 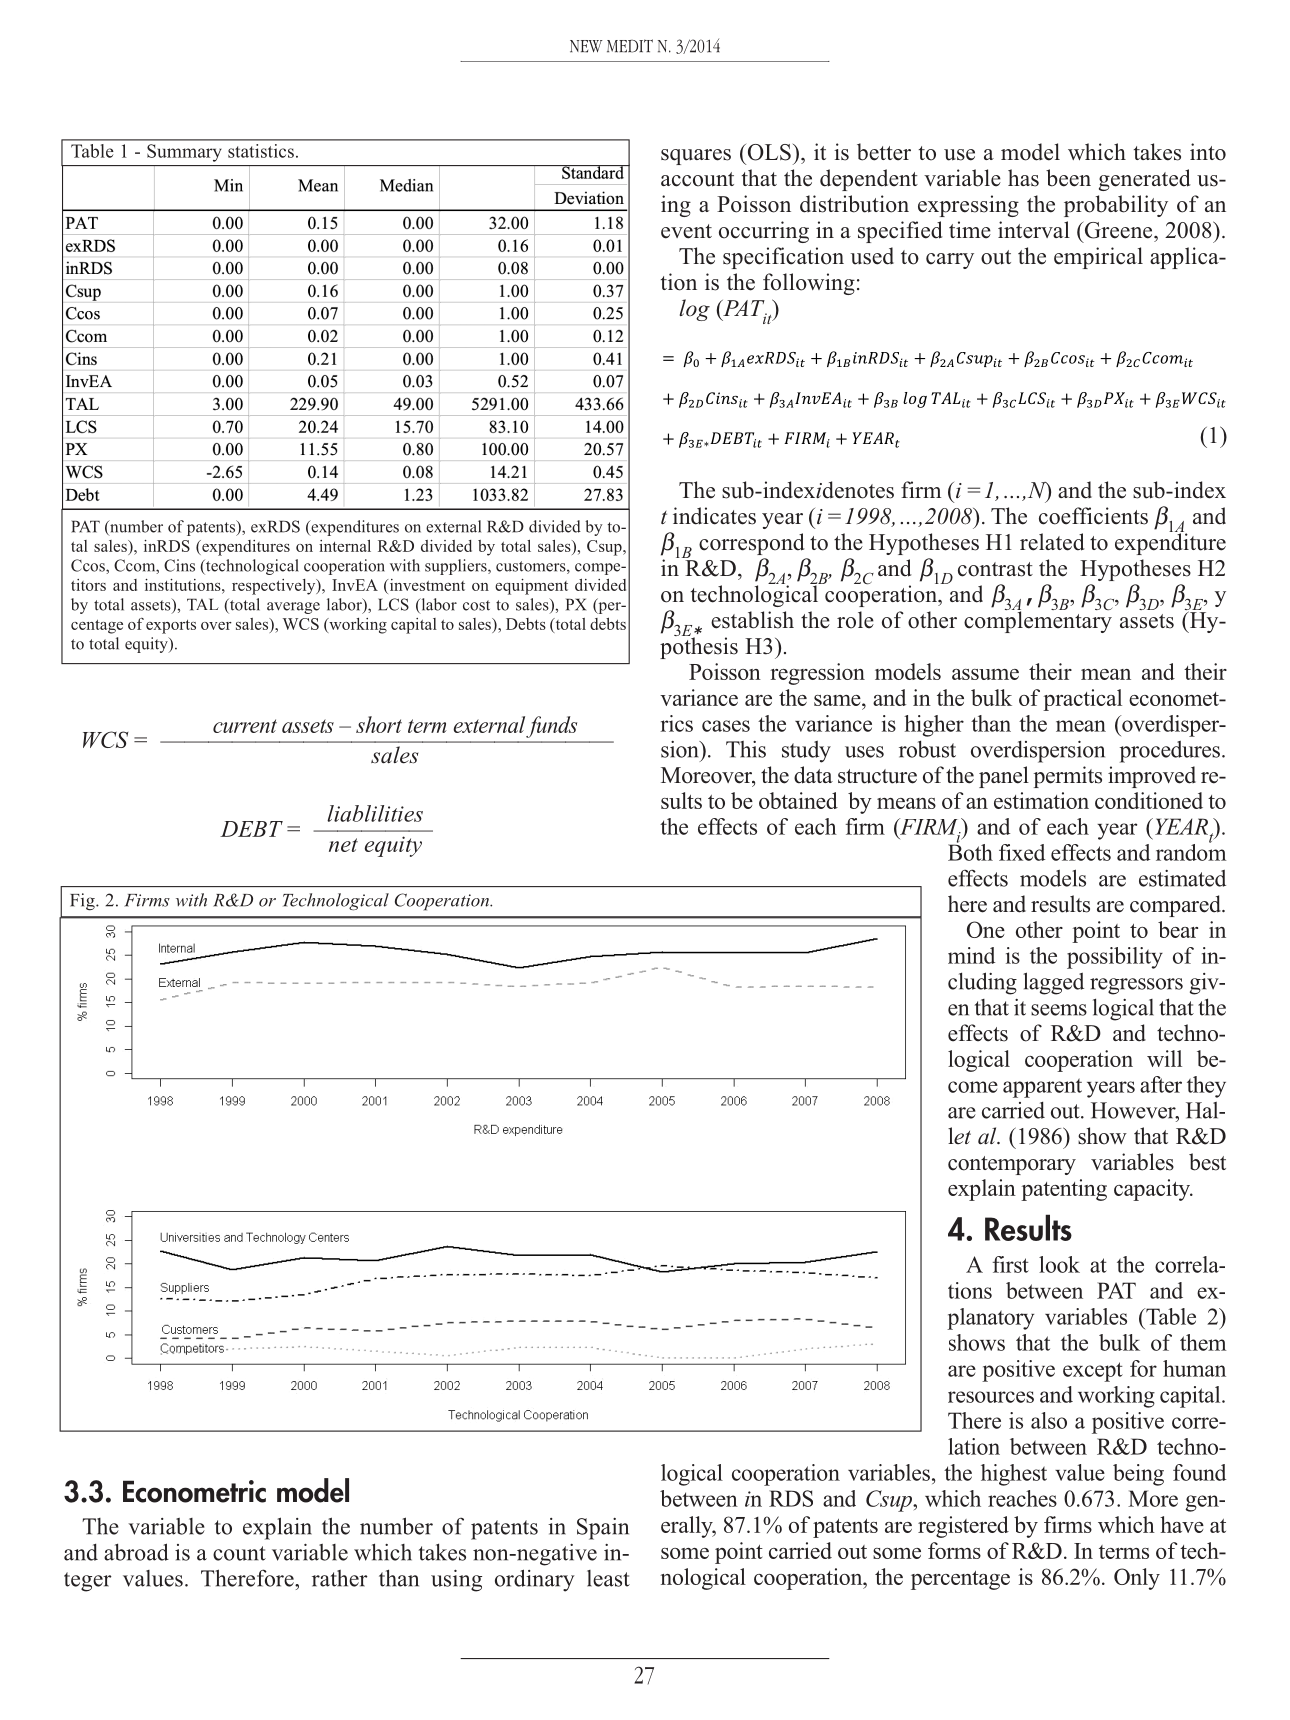 What do you see at coordinates (971, 955) in the image?
I see `mind` at bounding box center [971, 955].
